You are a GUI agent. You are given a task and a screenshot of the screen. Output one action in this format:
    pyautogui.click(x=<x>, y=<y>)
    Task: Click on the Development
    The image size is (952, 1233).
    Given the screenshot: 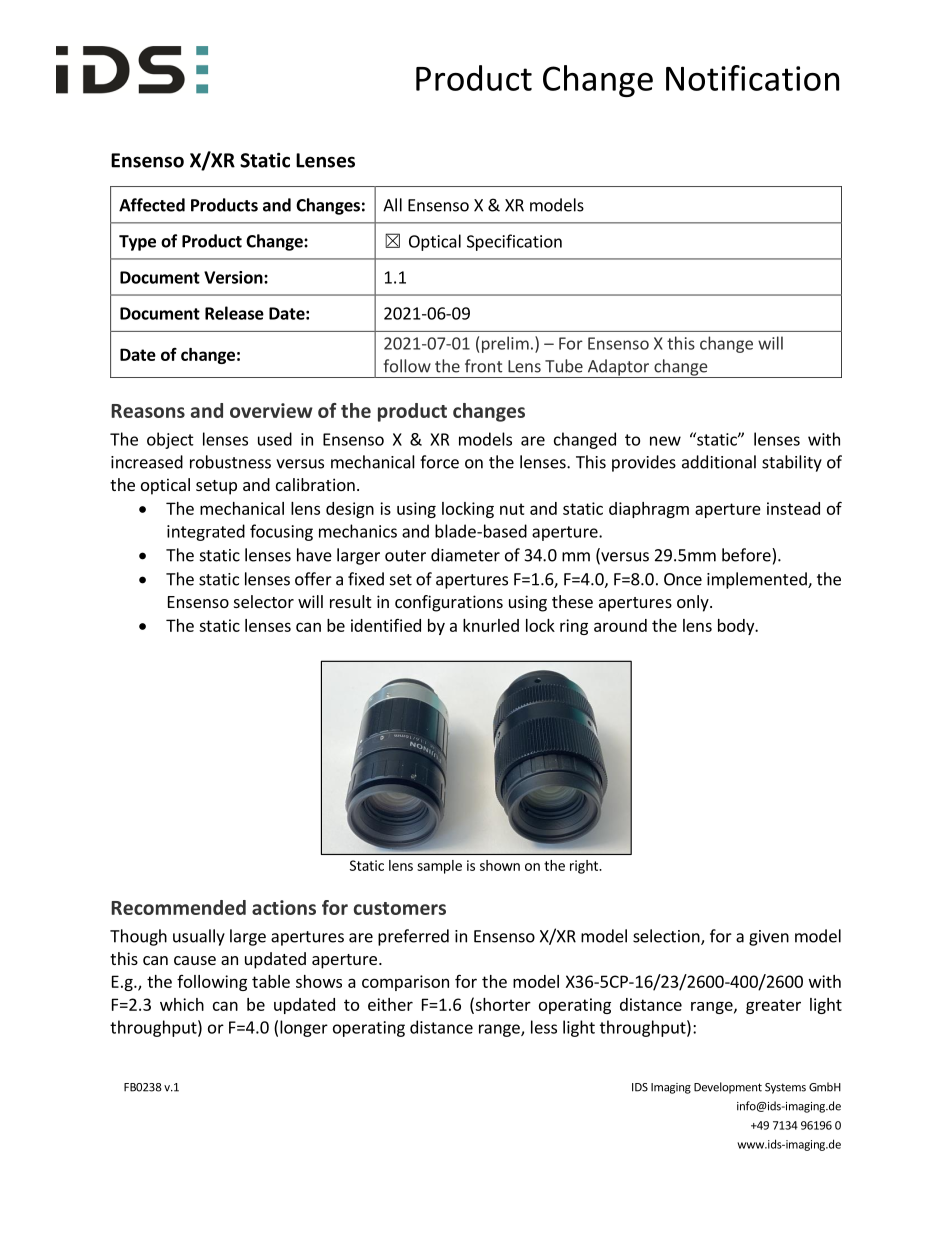 What is the action you would take?
    pyautogui.click(x=728, y=1088)
